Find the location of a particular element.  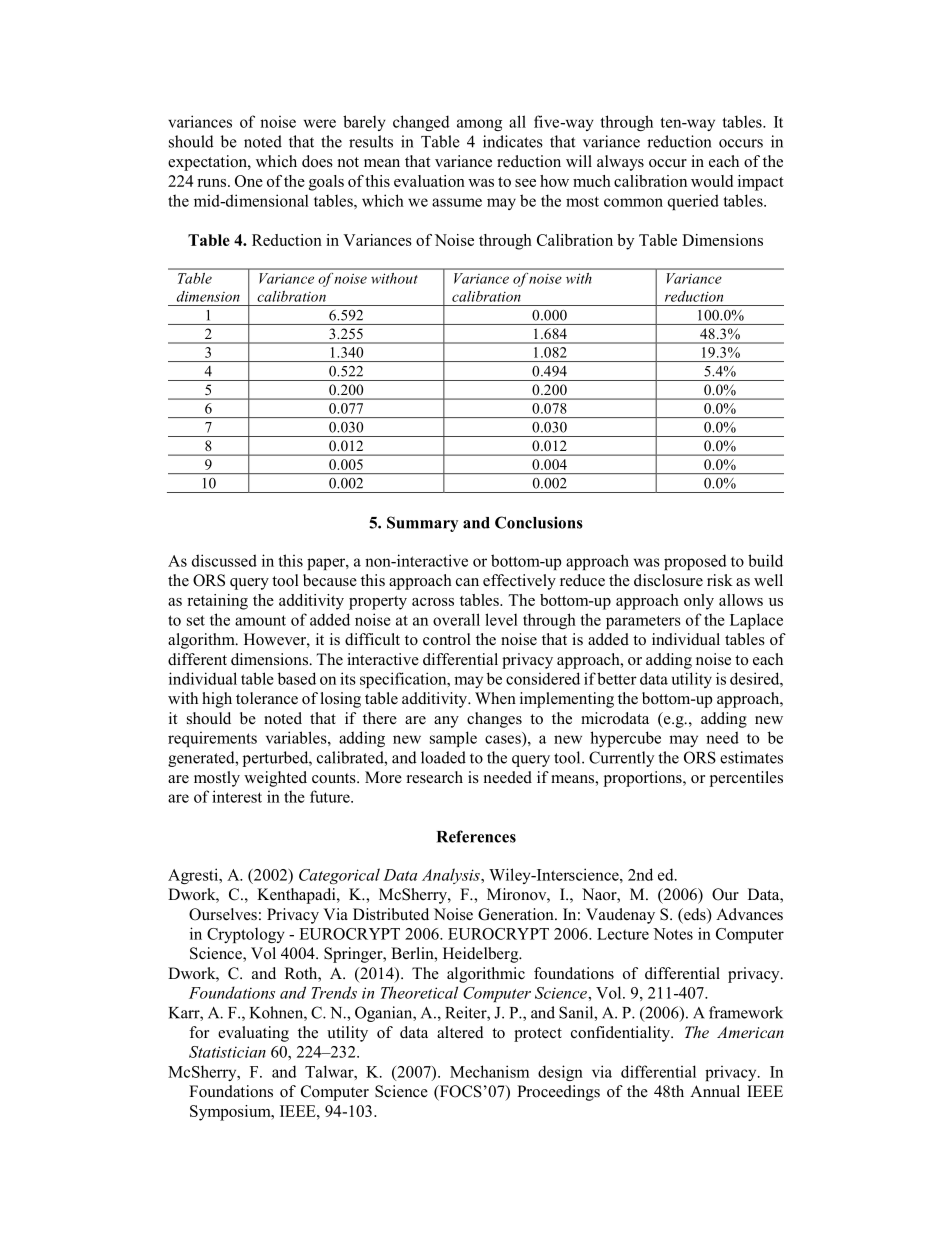

Symposium is located at coordinates (231, 1113).
